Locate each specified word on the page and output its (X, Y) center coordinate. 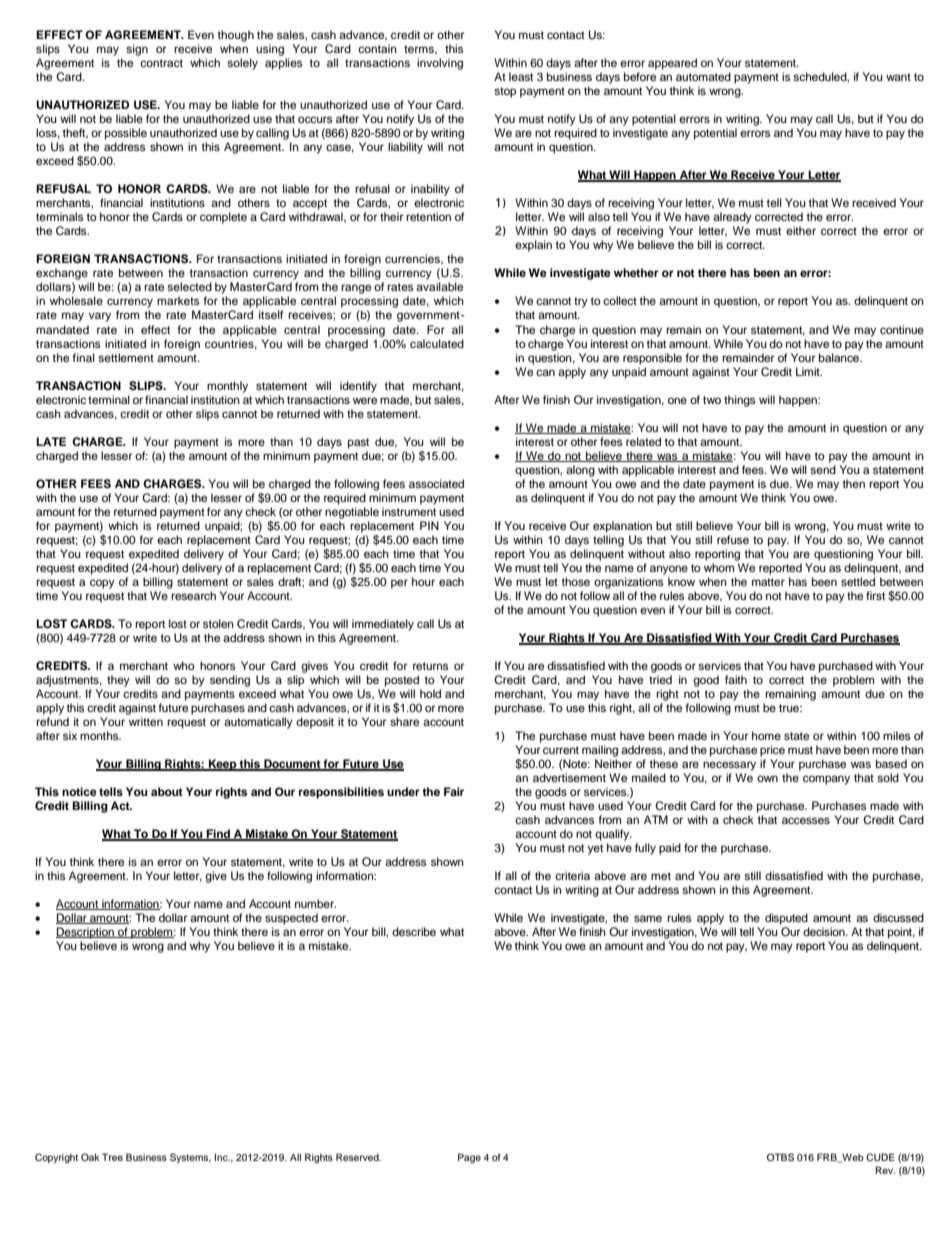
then (853, 483)
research (193, 595)
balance (840, 357)
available (439, 286)
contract (161, 63)
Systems (190, 1158)
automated (703, 76)
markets (178, 300)
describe (414, 931)
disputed (786, 919)
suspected (291, 919)
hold (430, 693)
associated (436, 483)
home (766, 735)
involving (440, 64)
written (146, 721)
